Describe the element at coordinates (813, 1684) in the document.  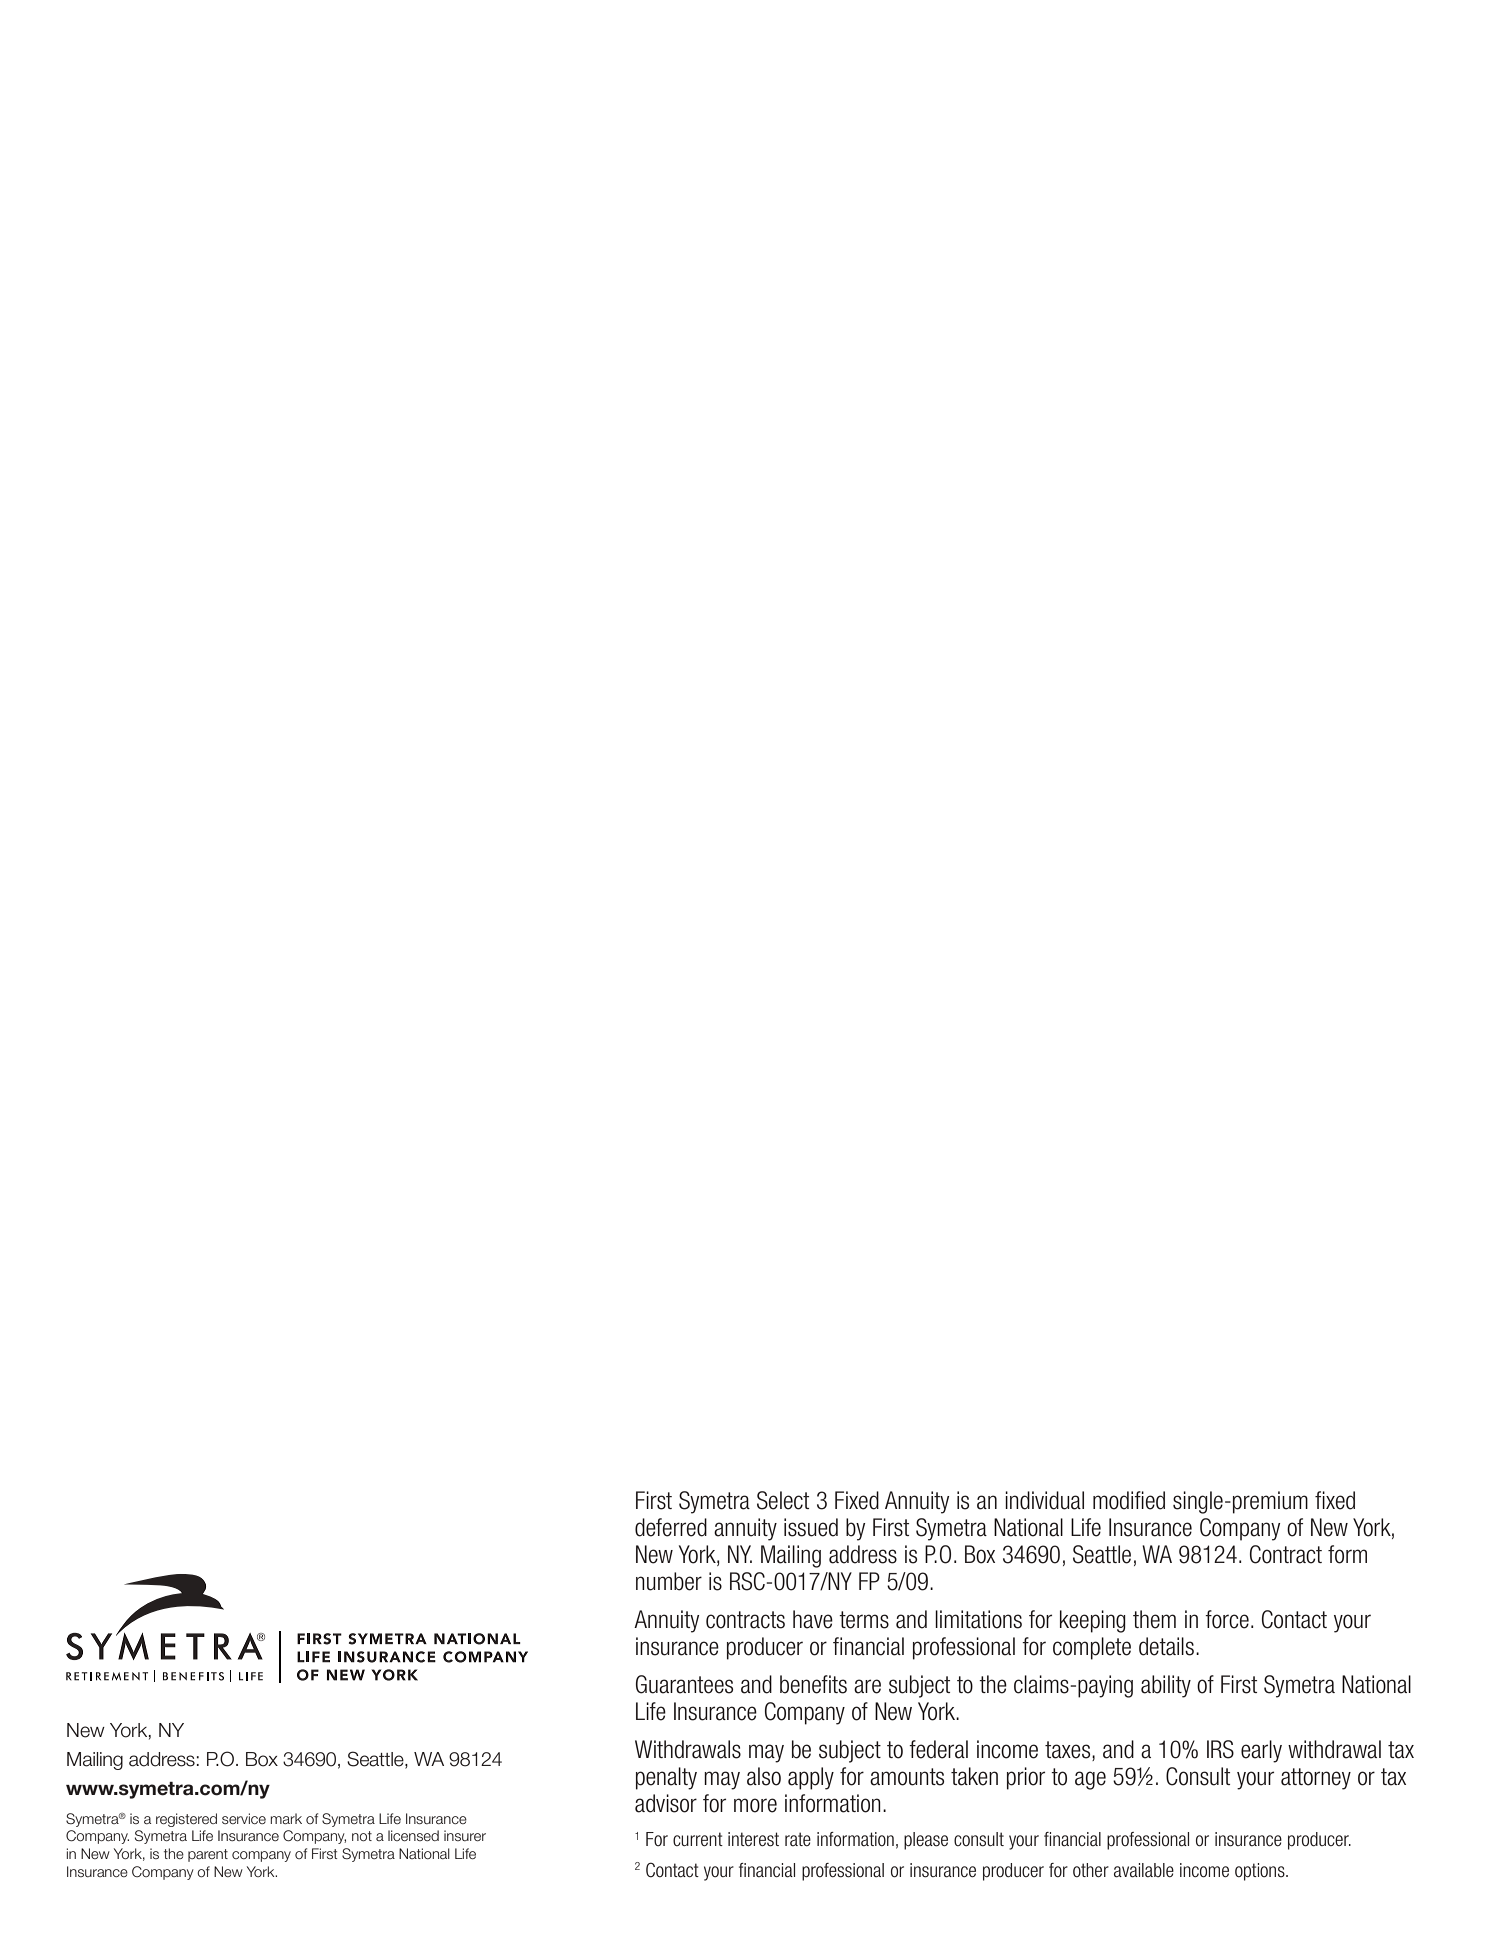
I see `benefits` at that location.
